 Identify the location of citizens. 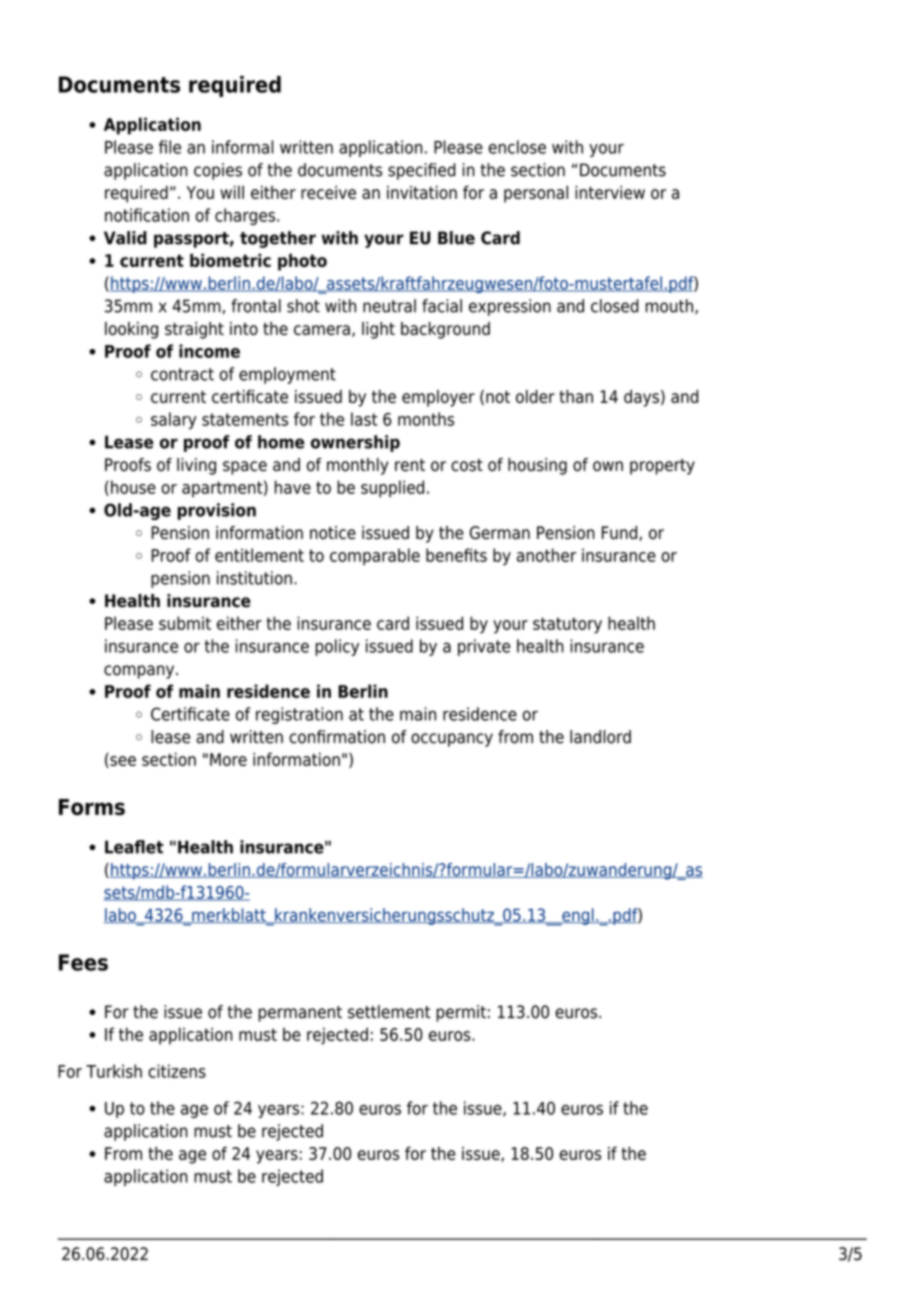
(177, 1071).
